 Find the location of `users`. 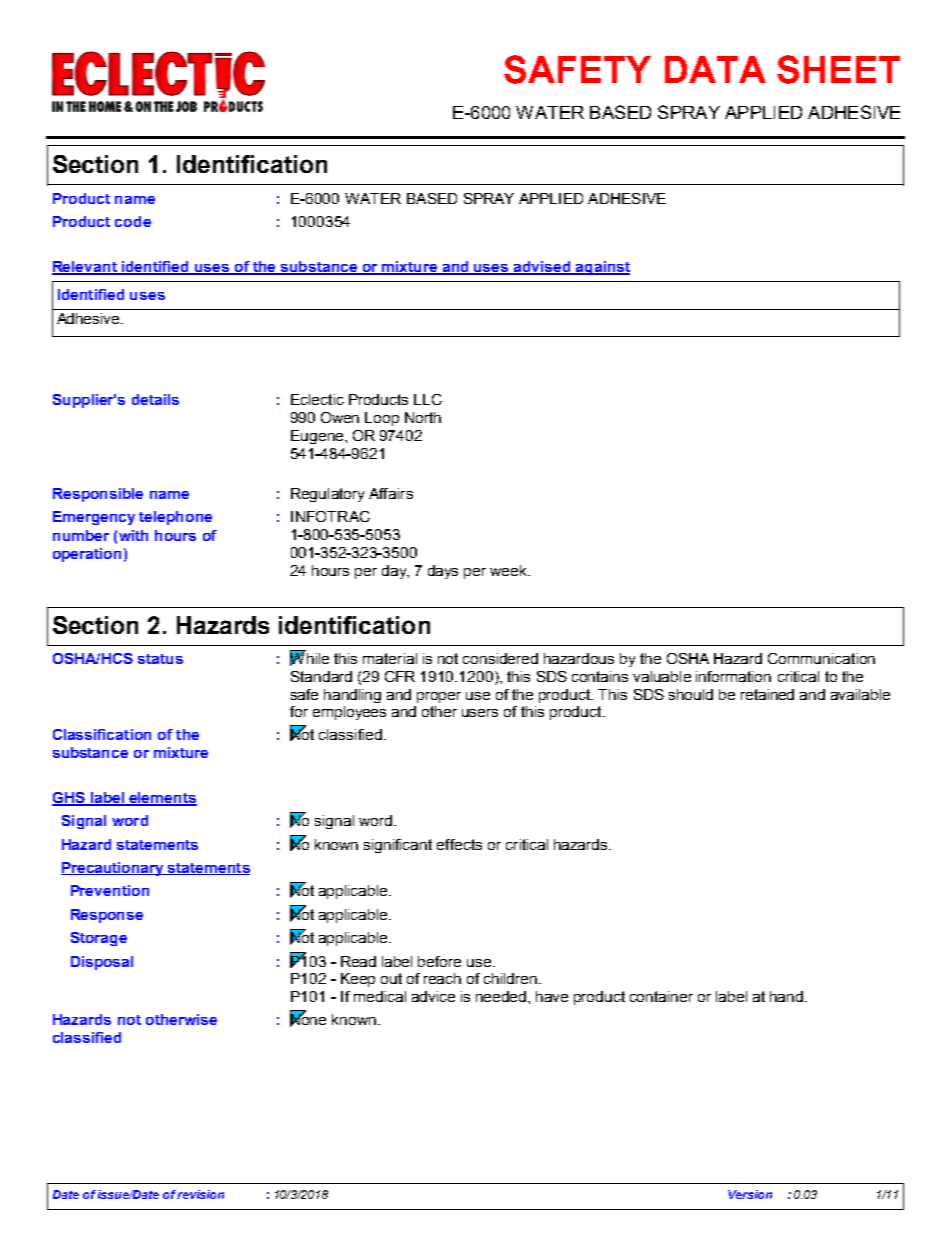

users is located at coordinates (480, 713).
